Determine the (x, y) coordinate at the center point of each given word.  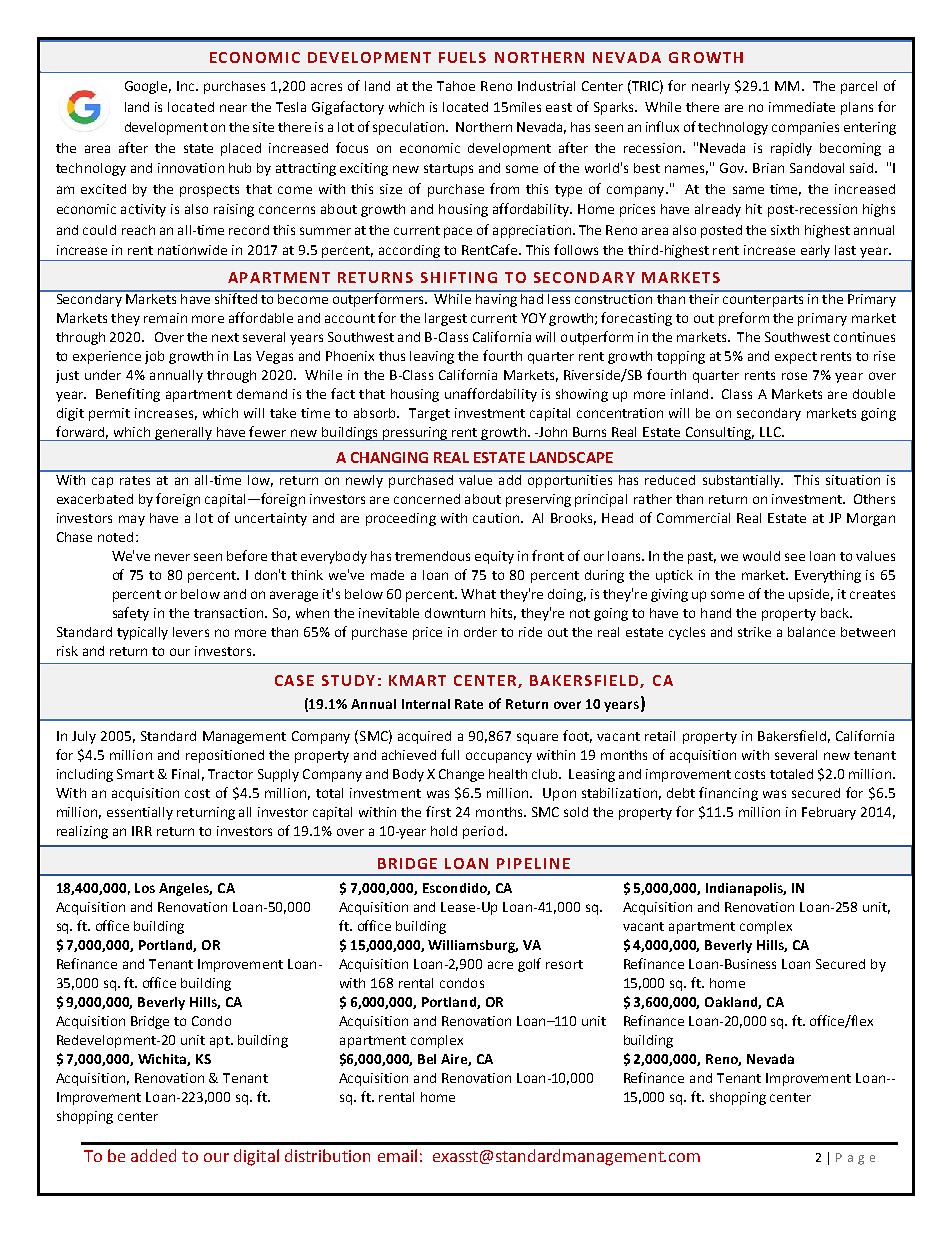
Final (185, 774)
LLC (771, 432)
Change (461, 775)
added (153, 1155)
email (397, 1155)
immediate (802, 107)
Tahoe (456, 86)
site (263, 127)
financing (728, 794)
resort (564, 964)
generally (184, 434)
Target (429, 414)
